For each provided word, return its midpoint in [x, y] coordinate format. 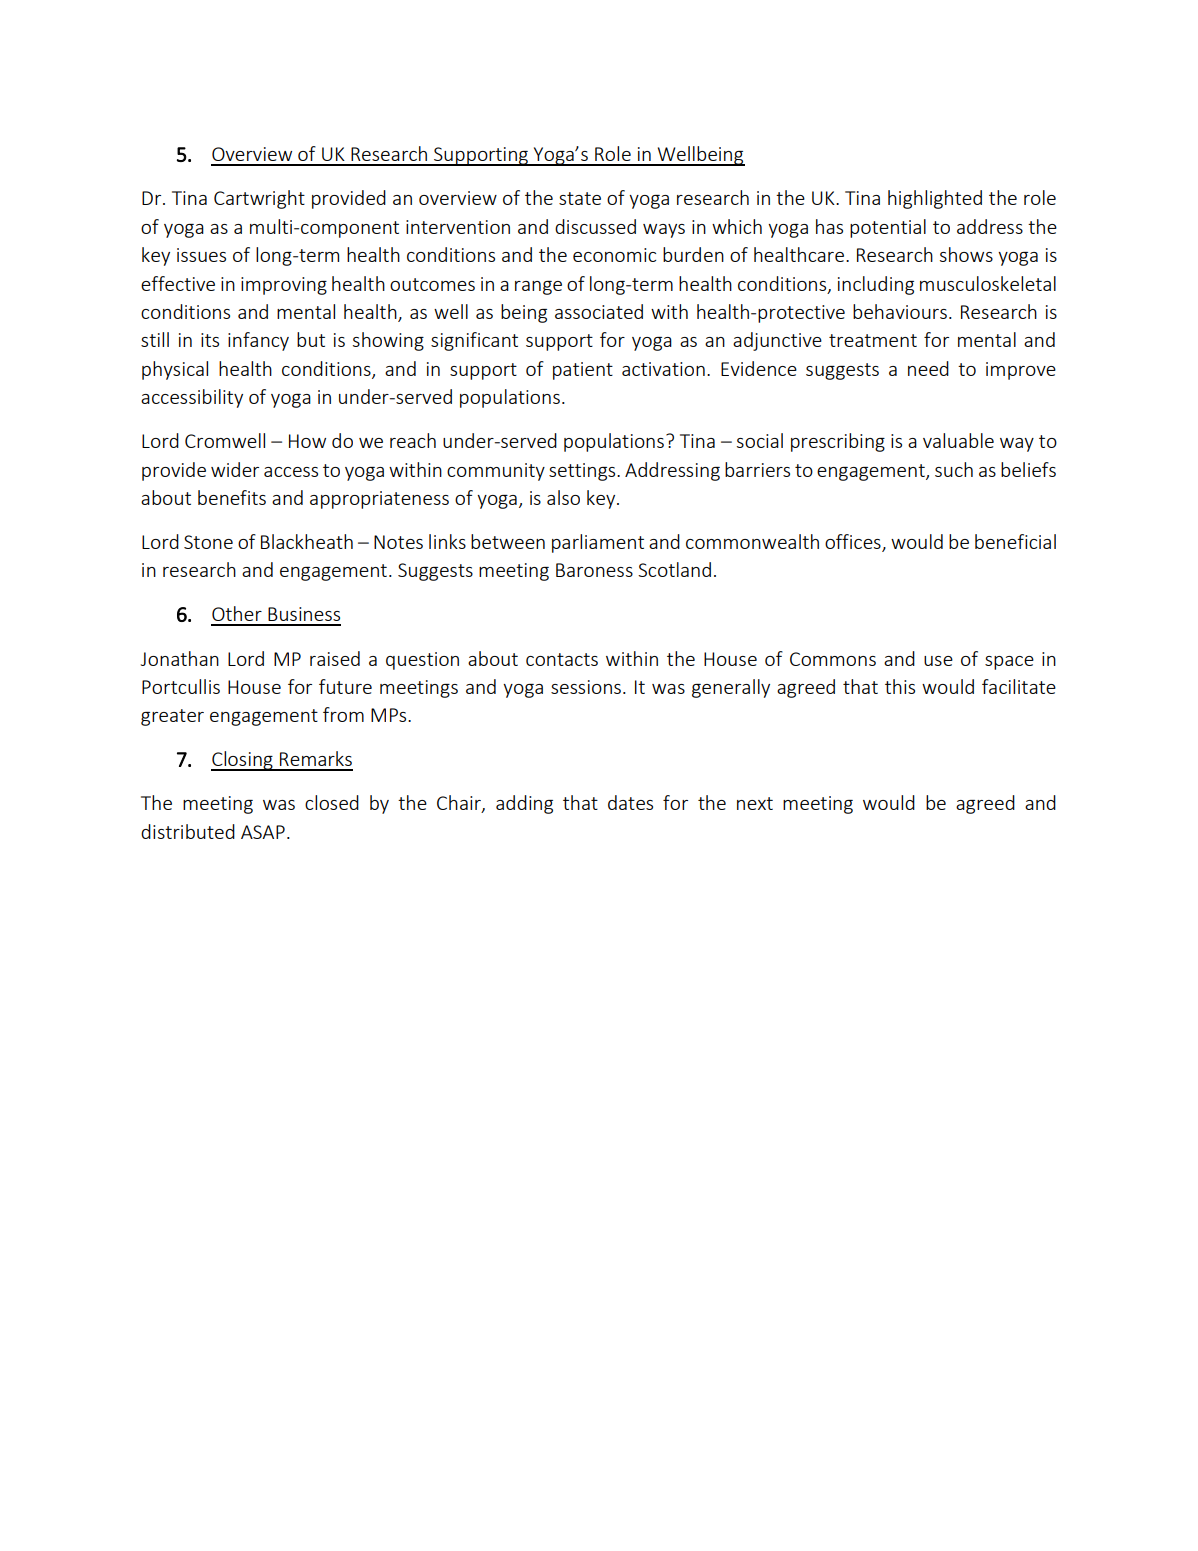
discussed [595, 226]
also [563, 497]
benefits [232, 497]
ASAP [263, 832]
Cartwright [259, 199]
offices [854, 543]
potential [888, 228]
